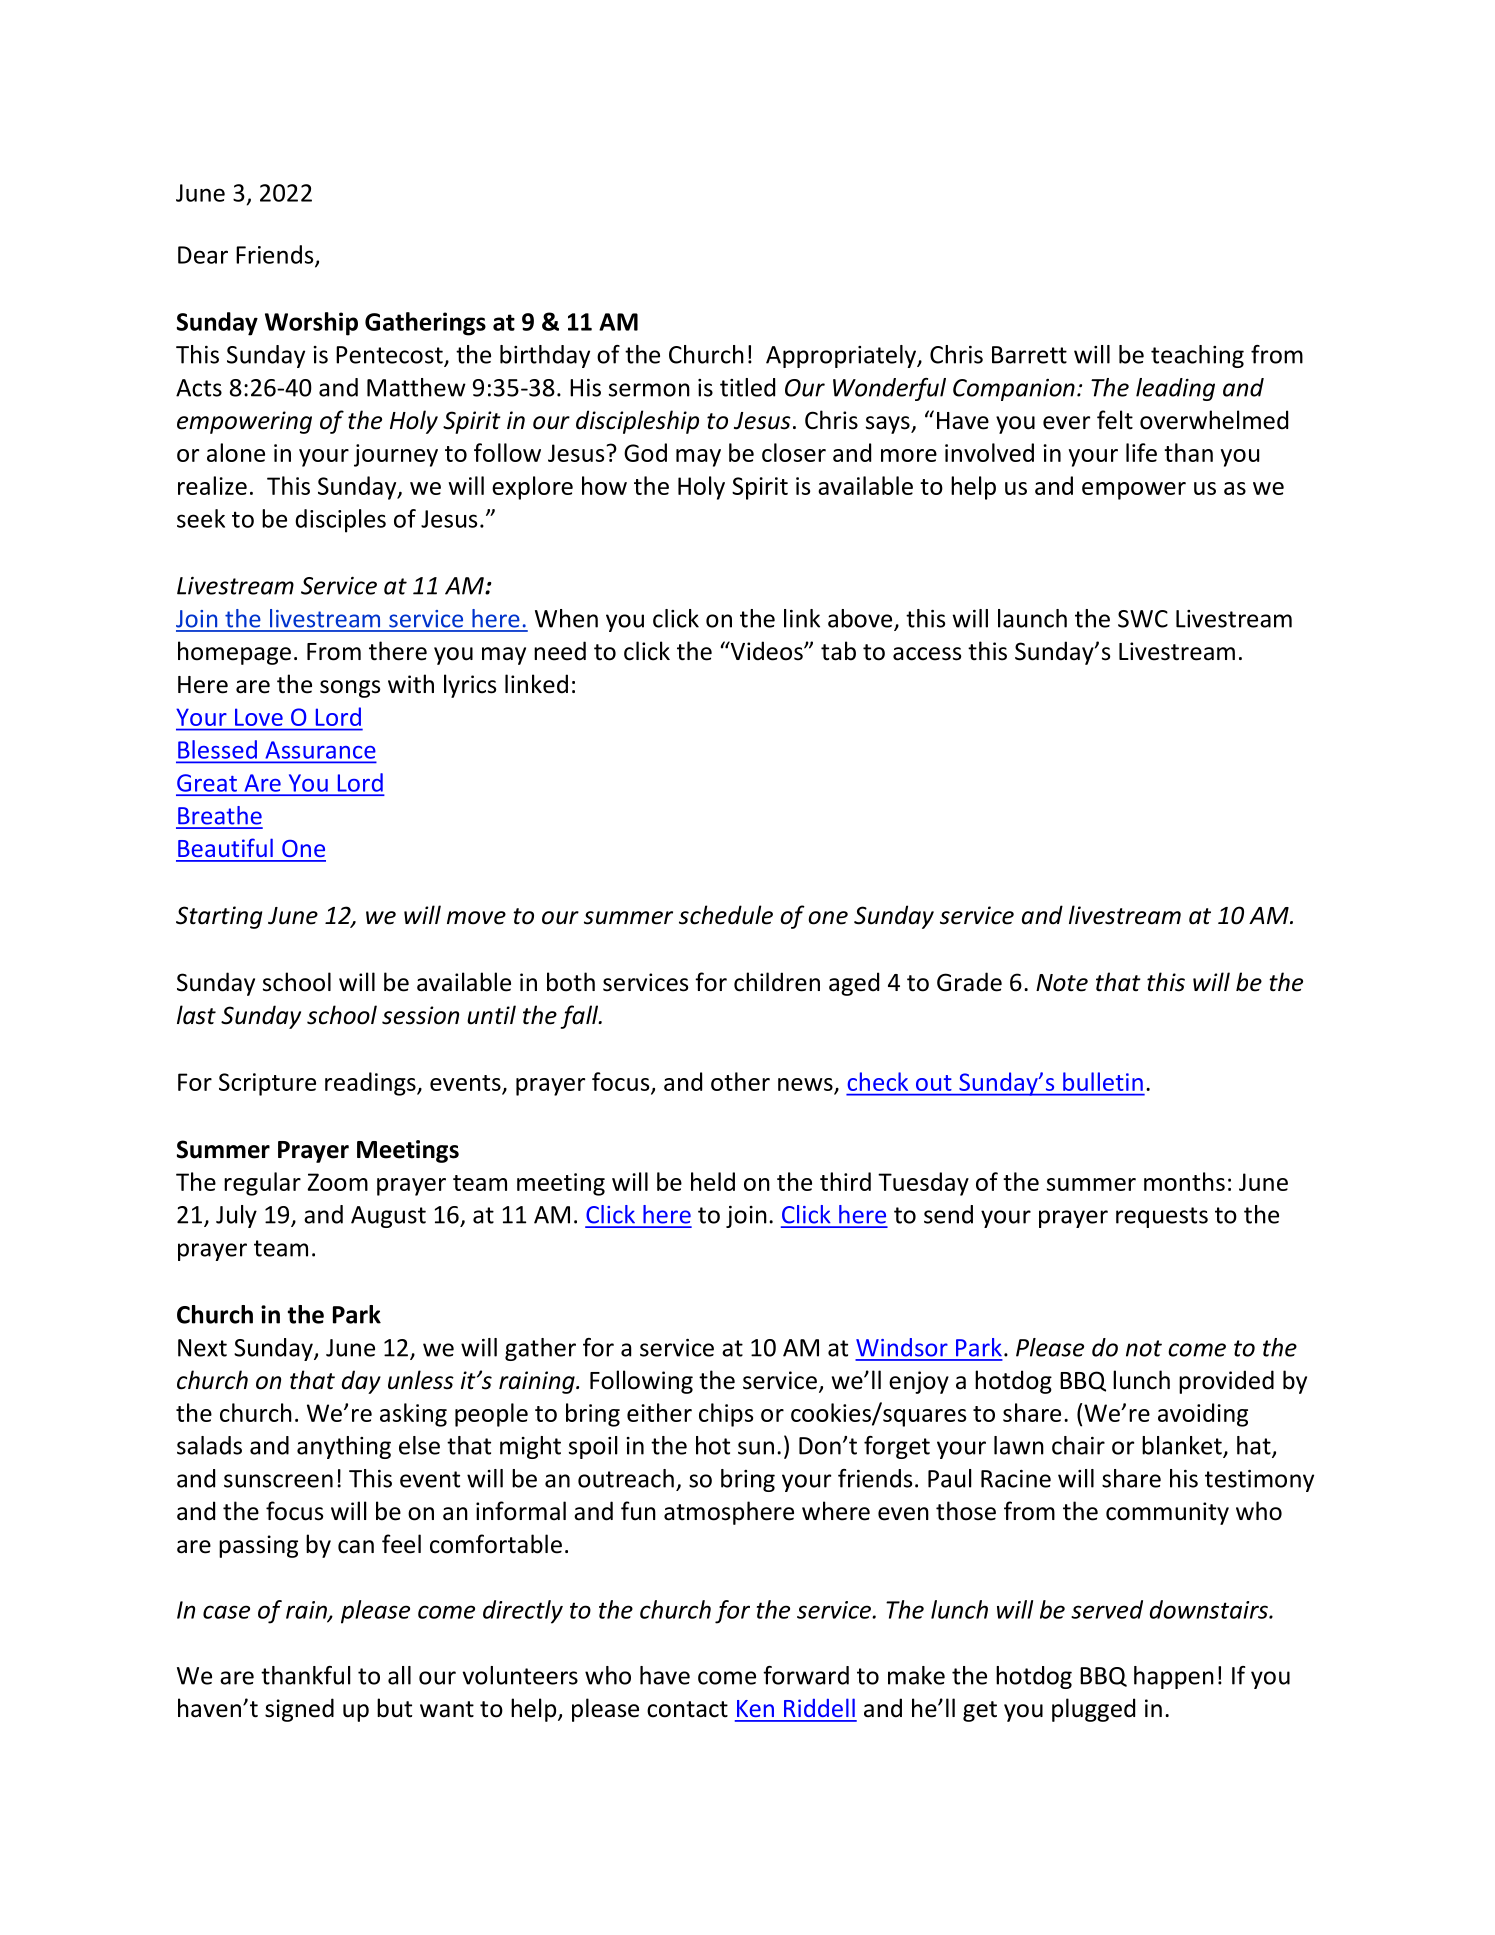 The height and width of the screenshot is (1935, 1495). I want to click on Love, so click(259, 717).
